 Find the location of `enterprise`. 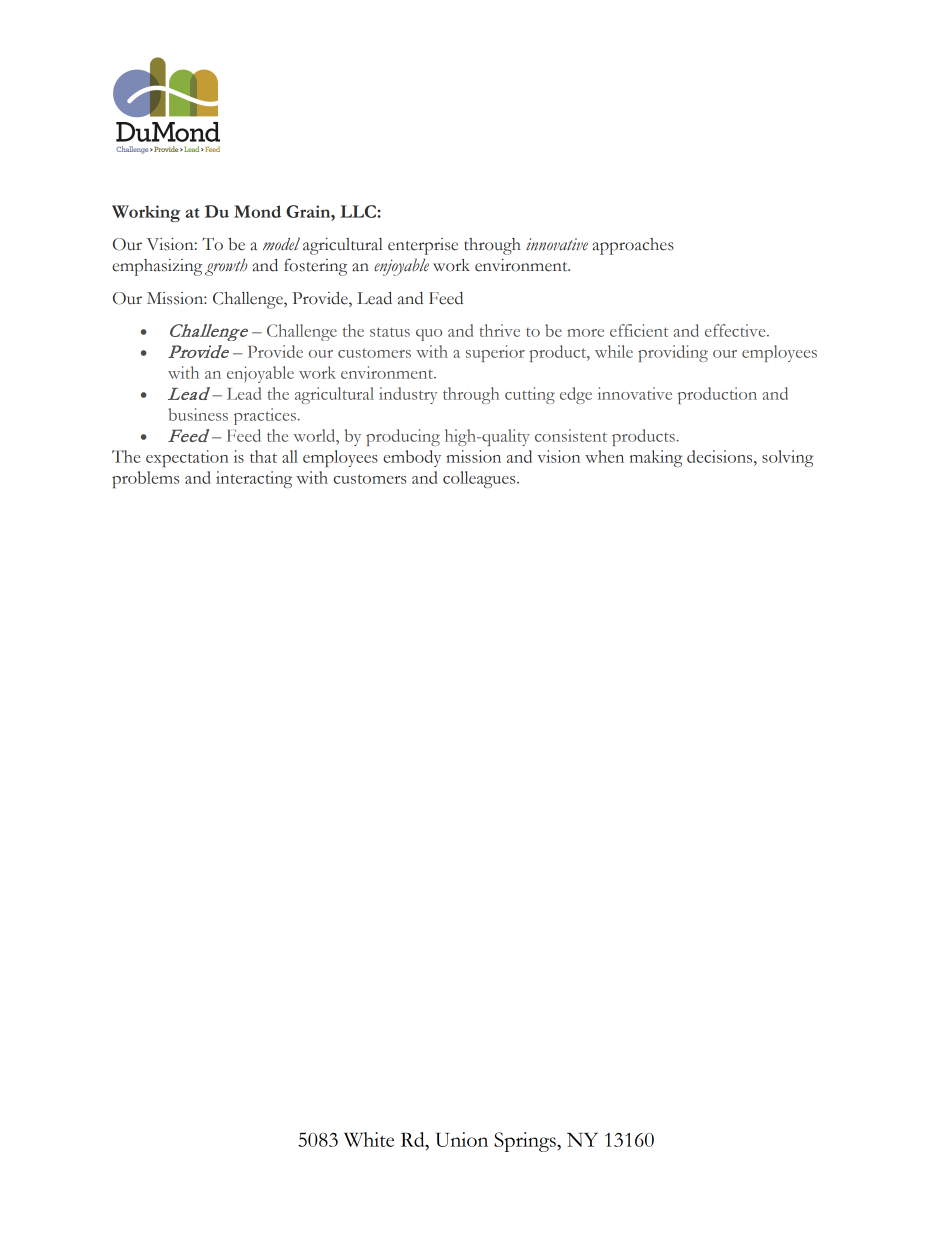

enterprise is located at coordinates (423, 246).
